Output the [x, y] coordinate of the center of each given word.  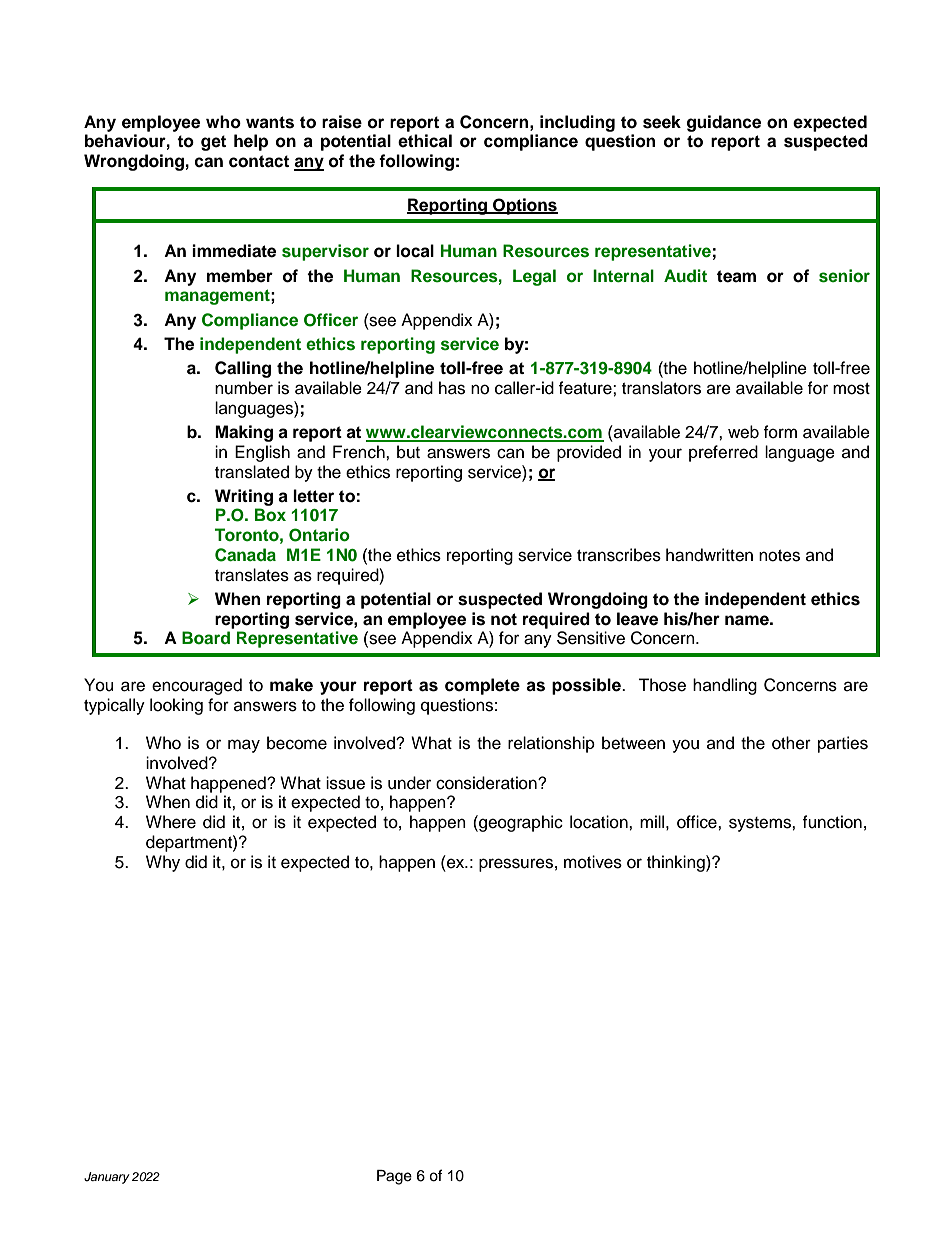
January [107, 1178]
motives [593, 862]
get [213, 143]
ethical [425, 141]
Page [394, 1177]
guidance [724, 123]
